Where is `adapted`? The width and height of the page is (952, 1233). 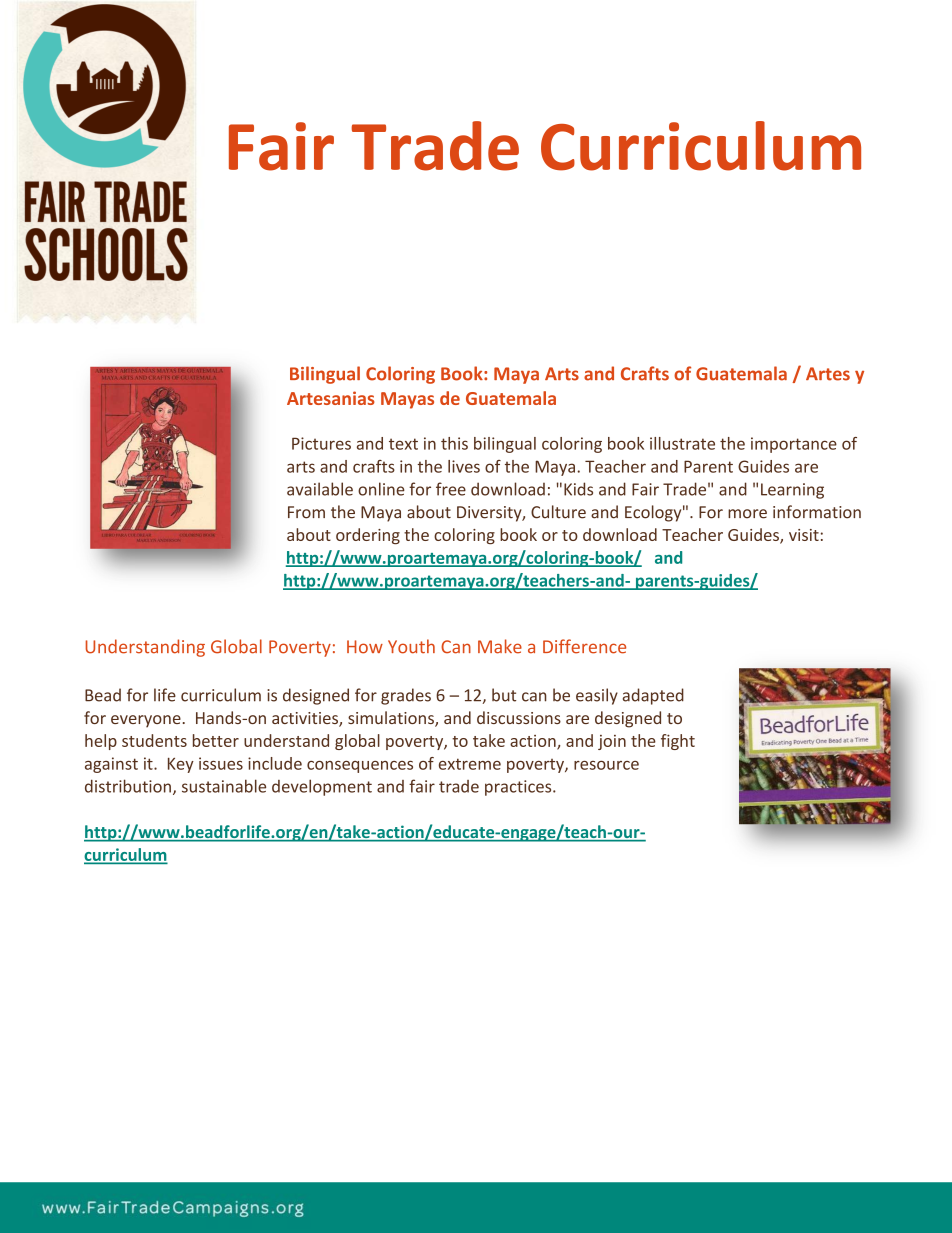
adapted is located at coordinates (653, 696).
